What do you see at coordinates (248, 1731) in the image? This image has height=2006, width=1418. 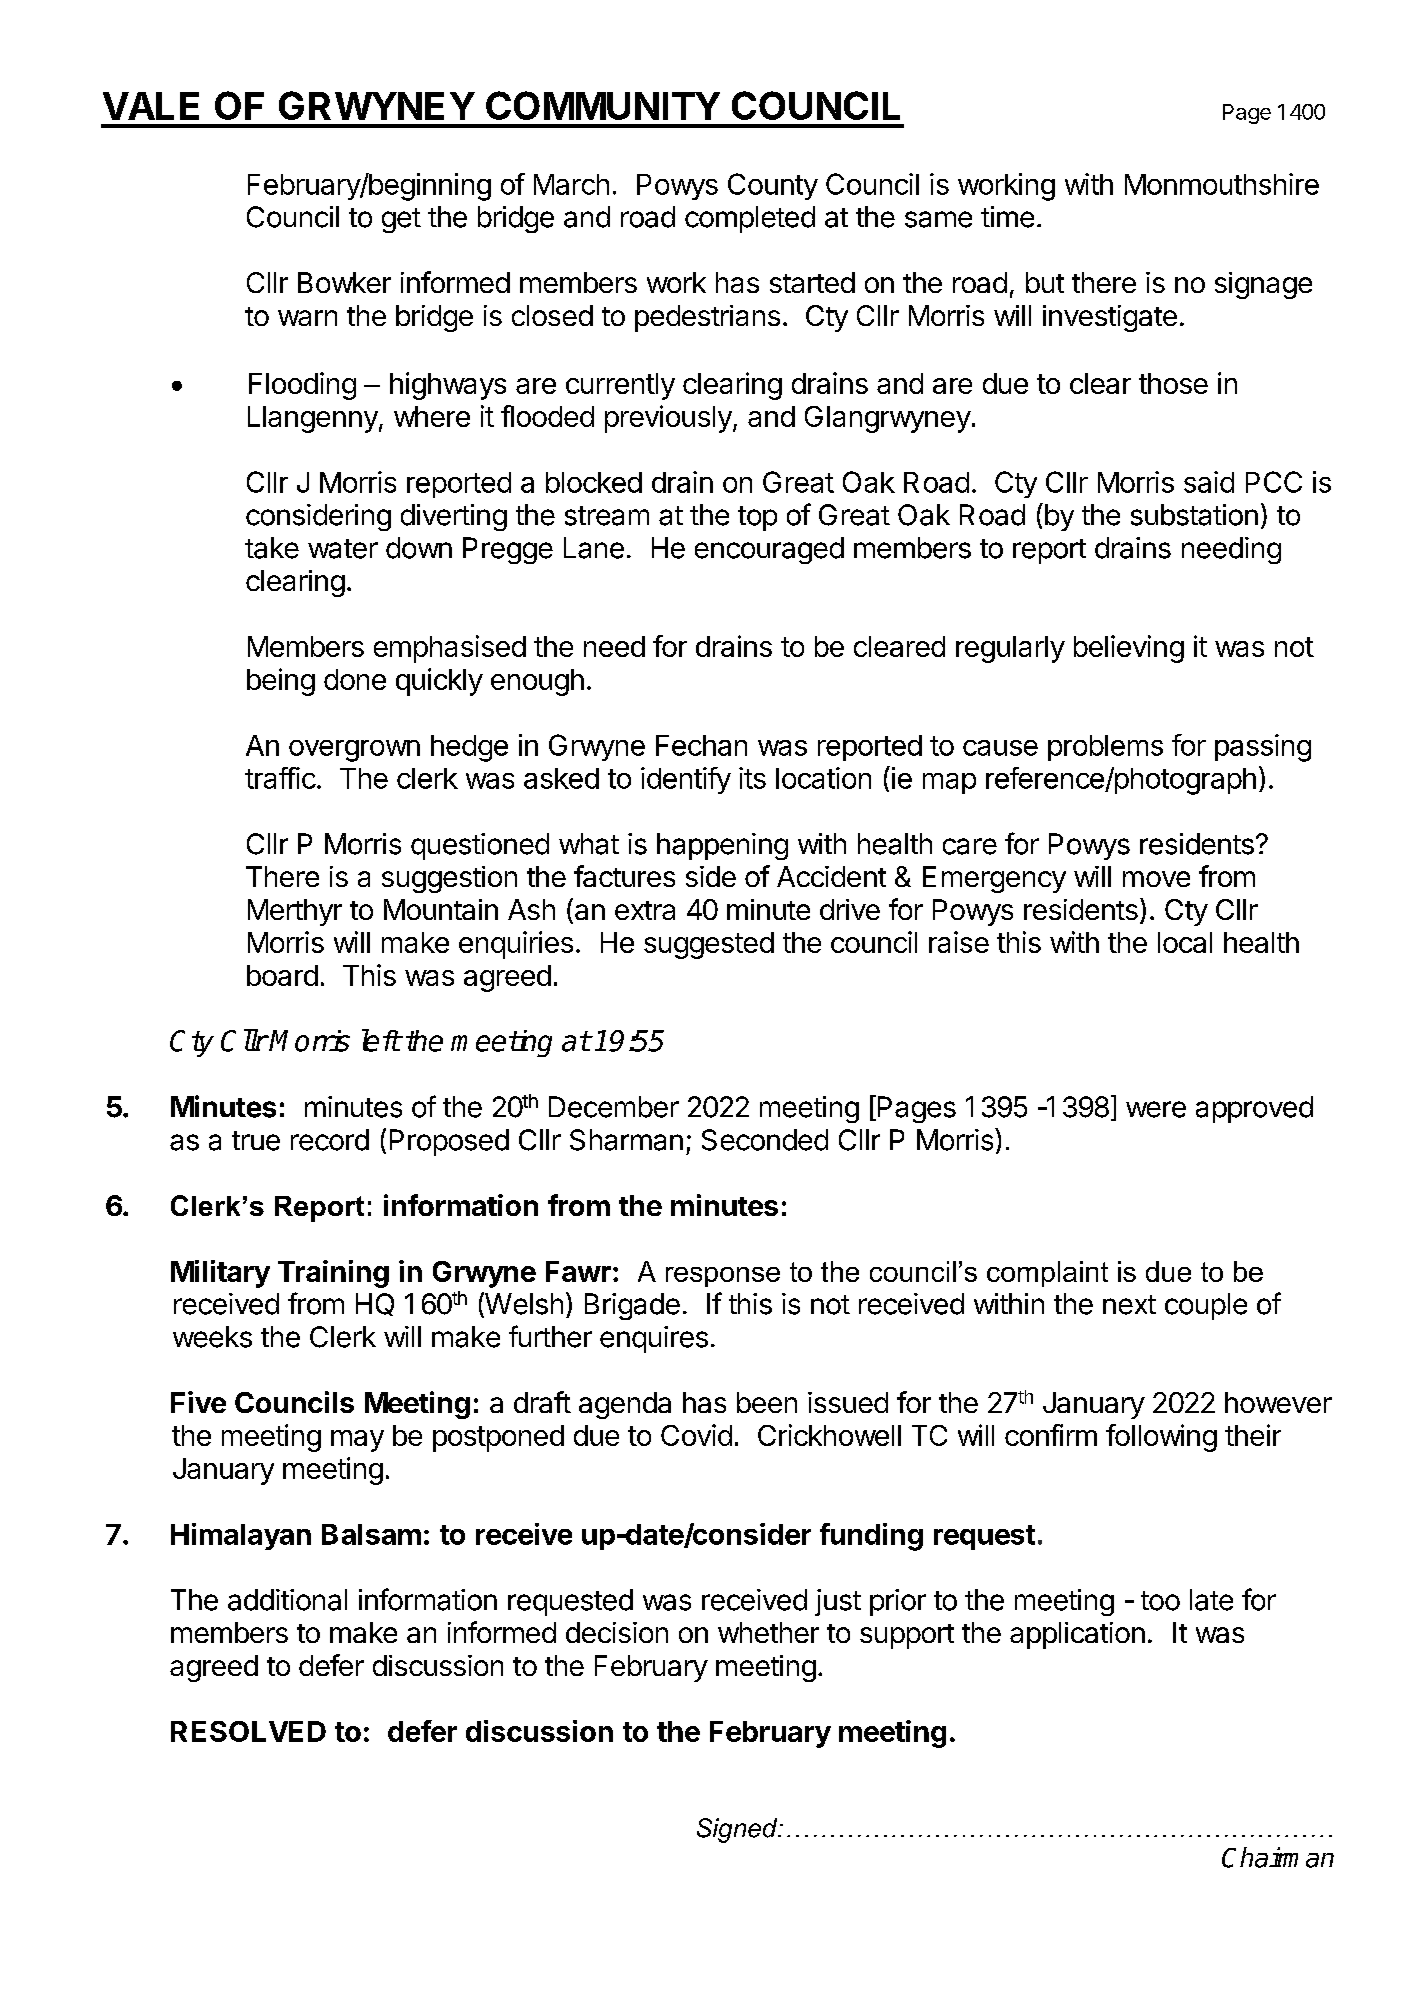 I see `RESOLVED` at bounding box center [248, 1731].
